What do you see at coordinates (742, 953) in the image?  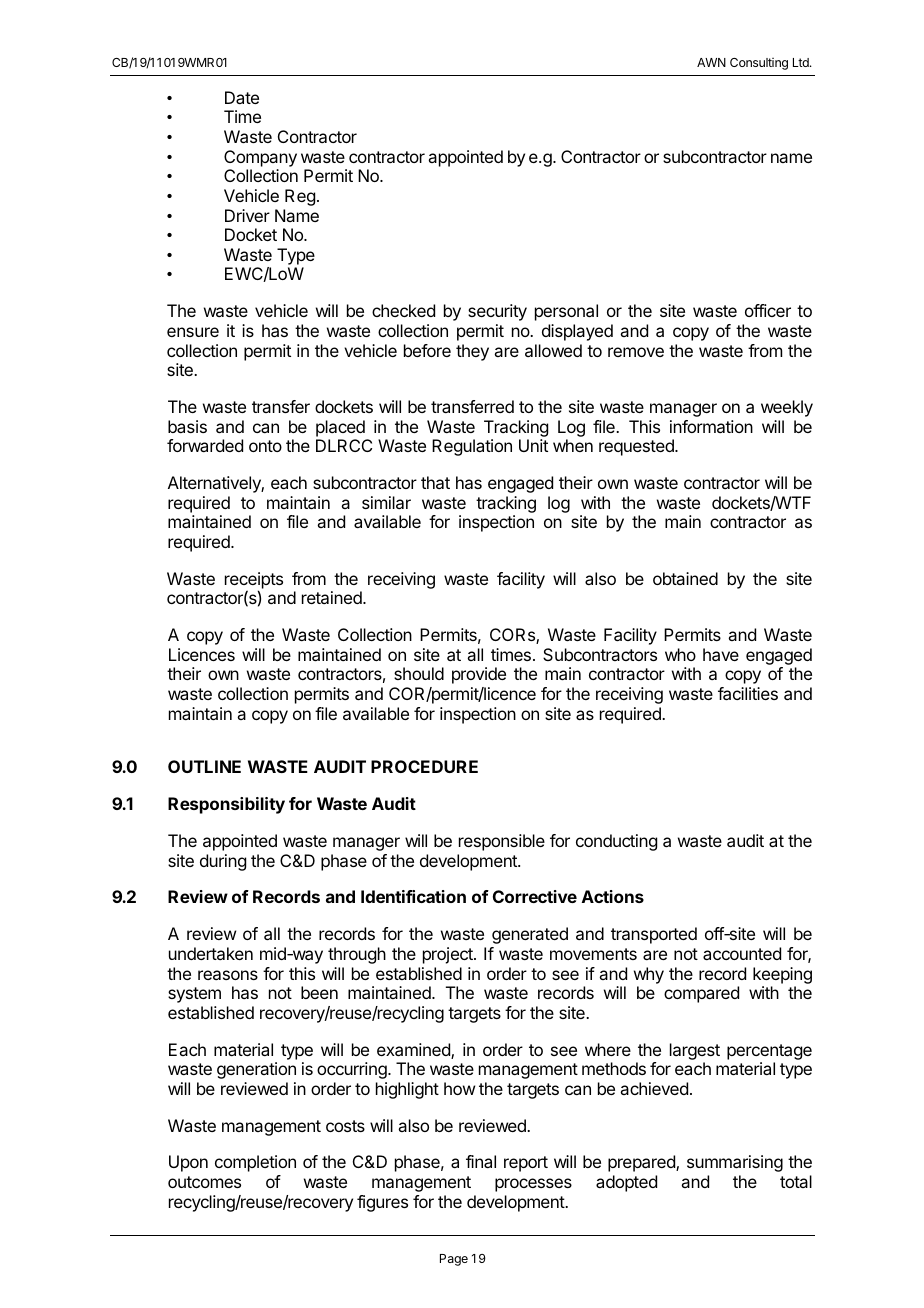 I see `accounted` at bounding box center [742, 953].
